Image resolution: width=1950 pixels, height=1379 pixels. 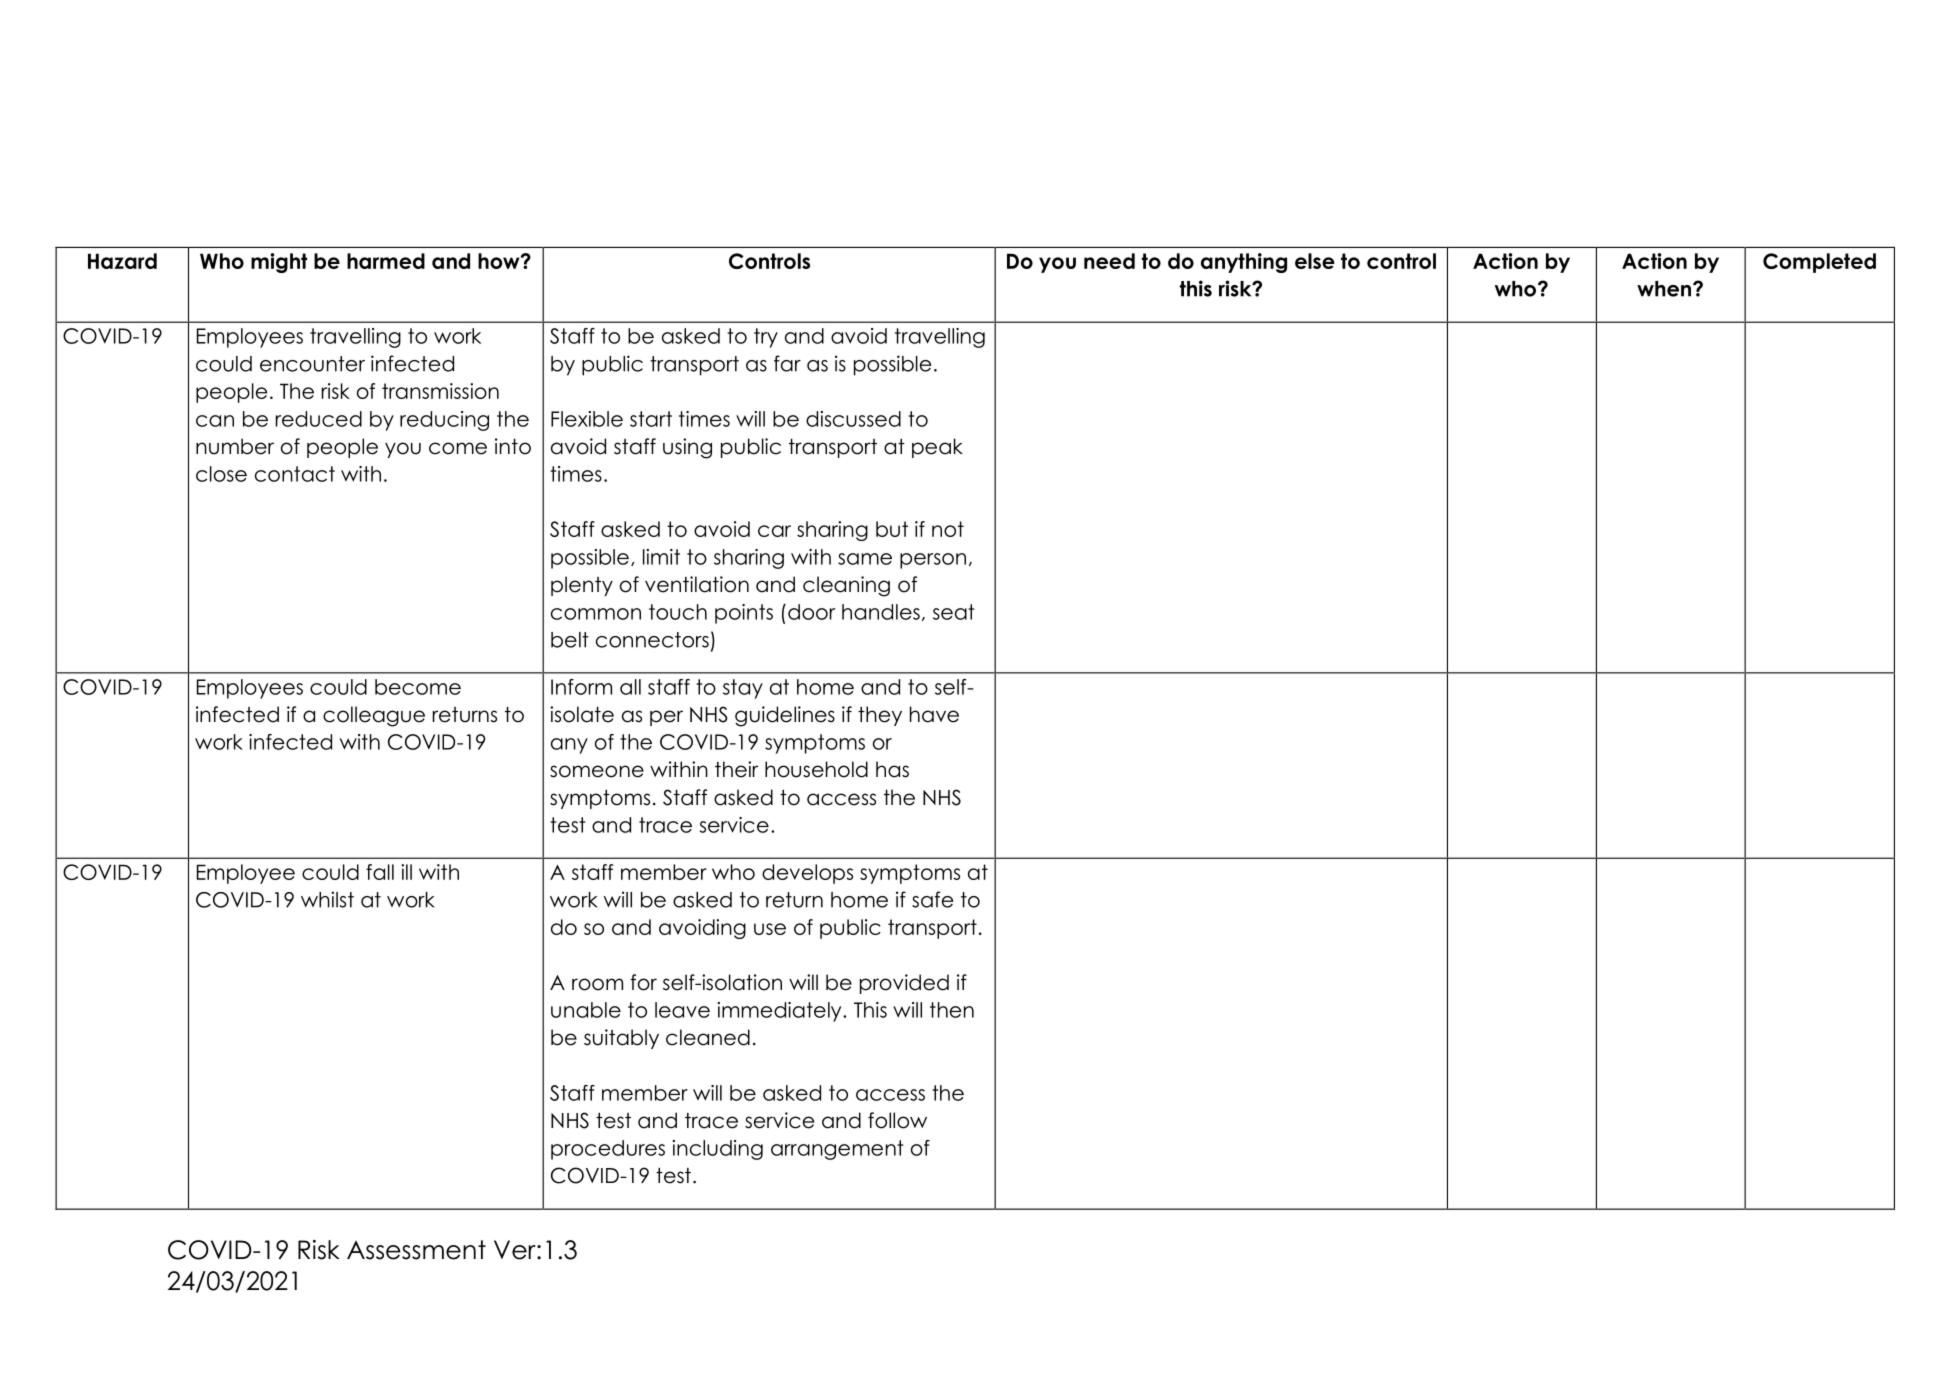 I want to click on not, so click(x=948, y=529).
